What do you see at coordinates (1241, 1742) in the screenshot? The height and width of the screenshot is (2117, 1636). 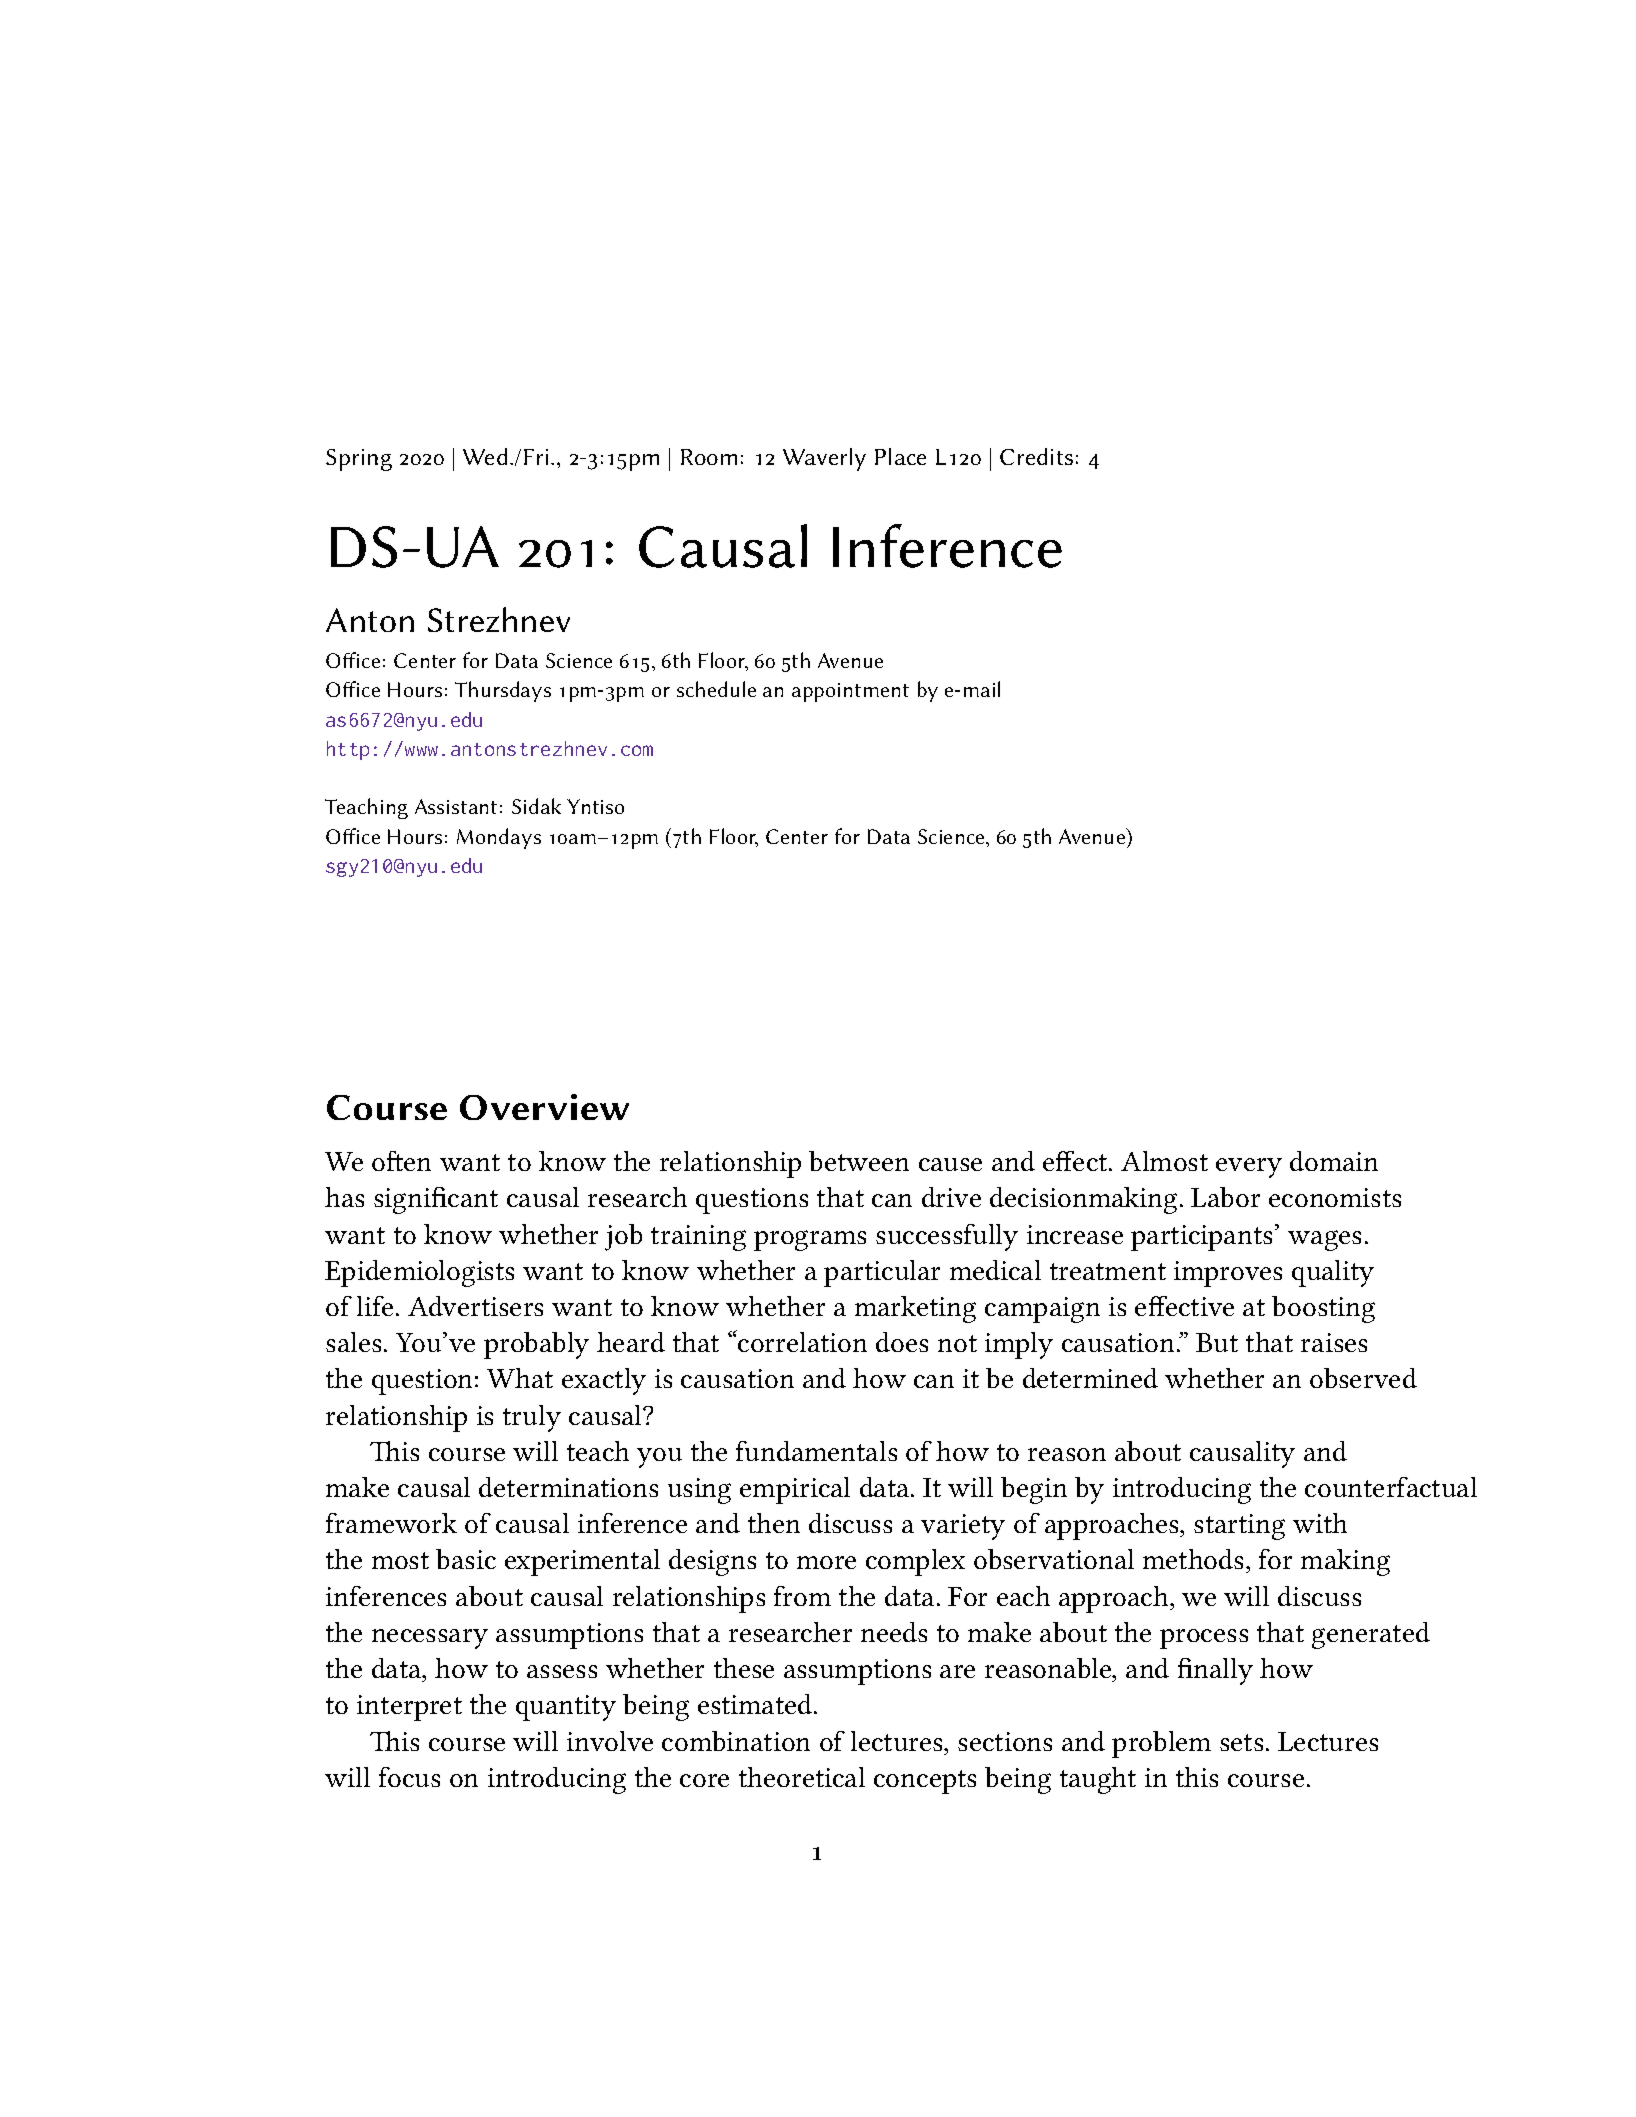 I see `sets` at bounding box center [1241, 1742].
